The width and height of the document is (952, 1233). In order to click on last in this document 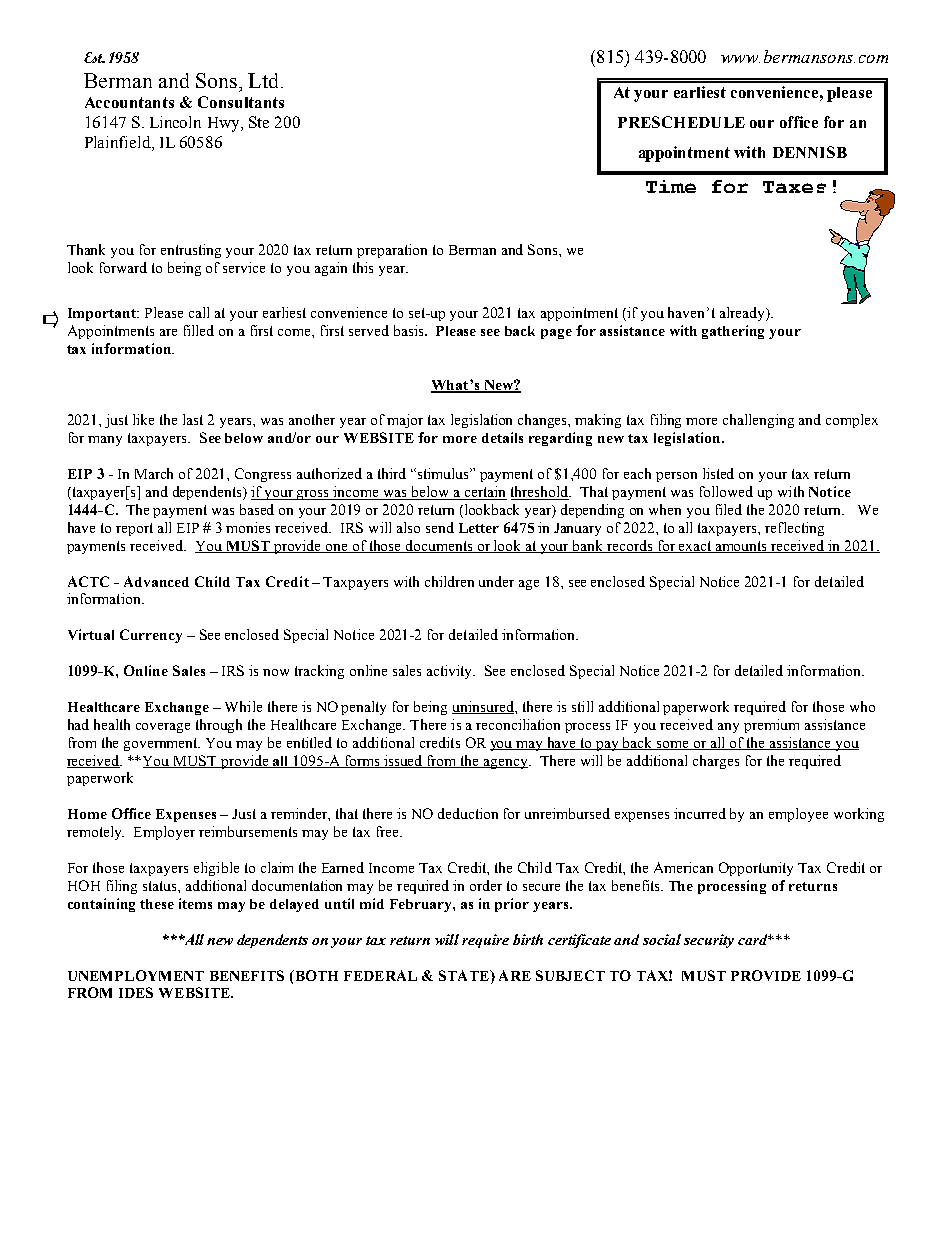, I will do `click(193, 419)`.
